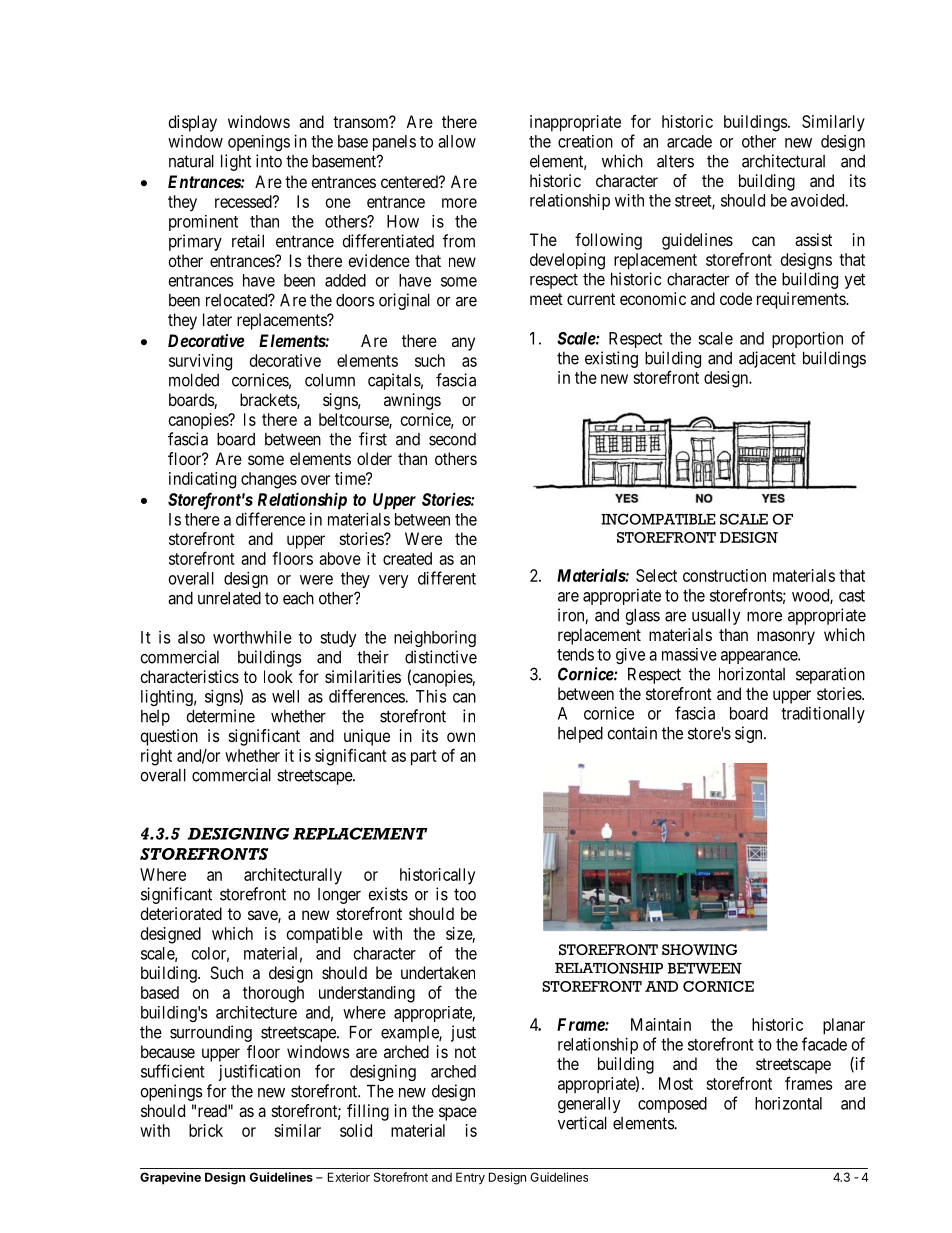 The width and height of the image is (952, 1233). Describe the element at coordinates (724, 575) in the image. I see `construction` at that location.
